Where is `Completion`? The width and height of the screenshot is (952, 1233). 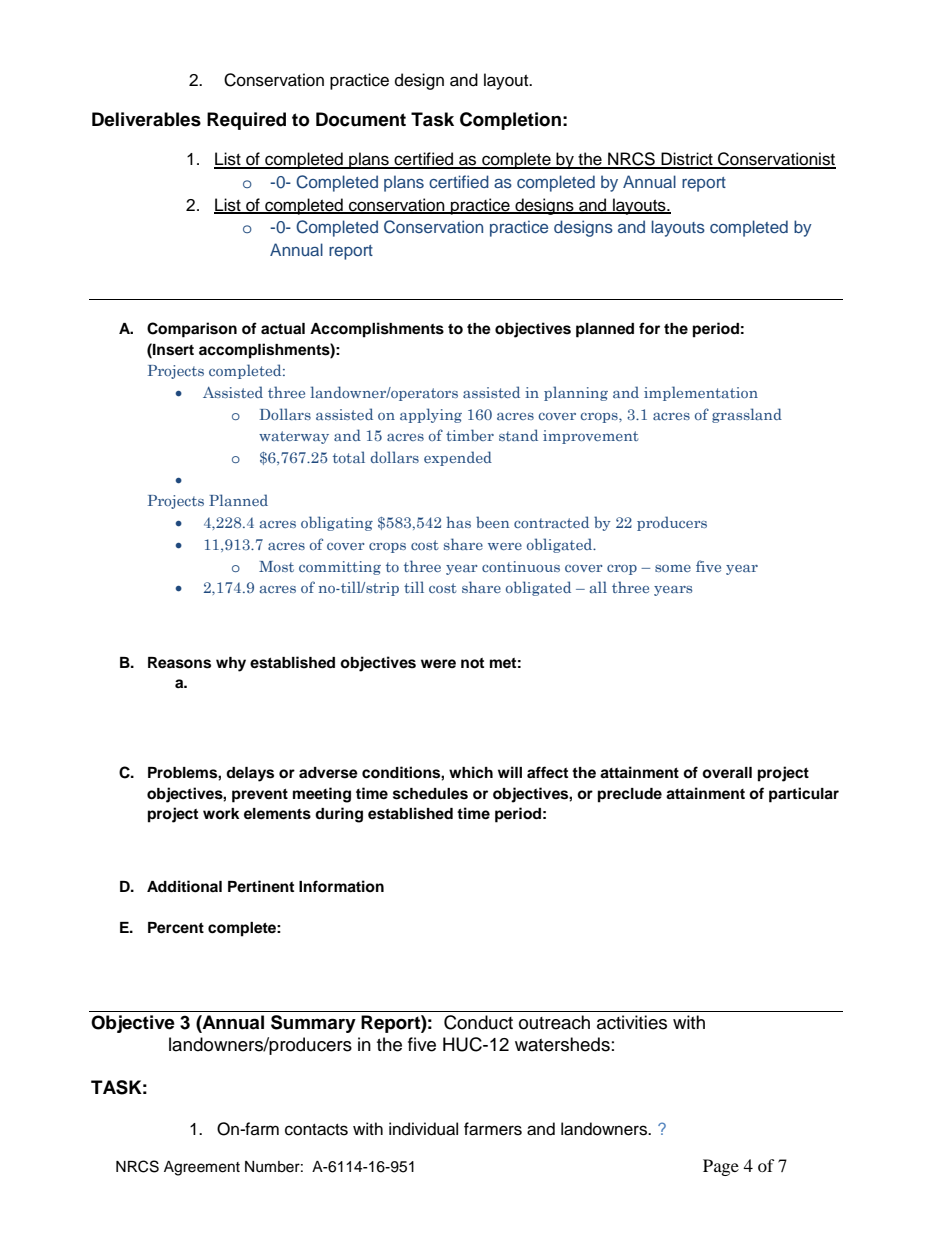 Completion is located at coordinates (510, 121).
